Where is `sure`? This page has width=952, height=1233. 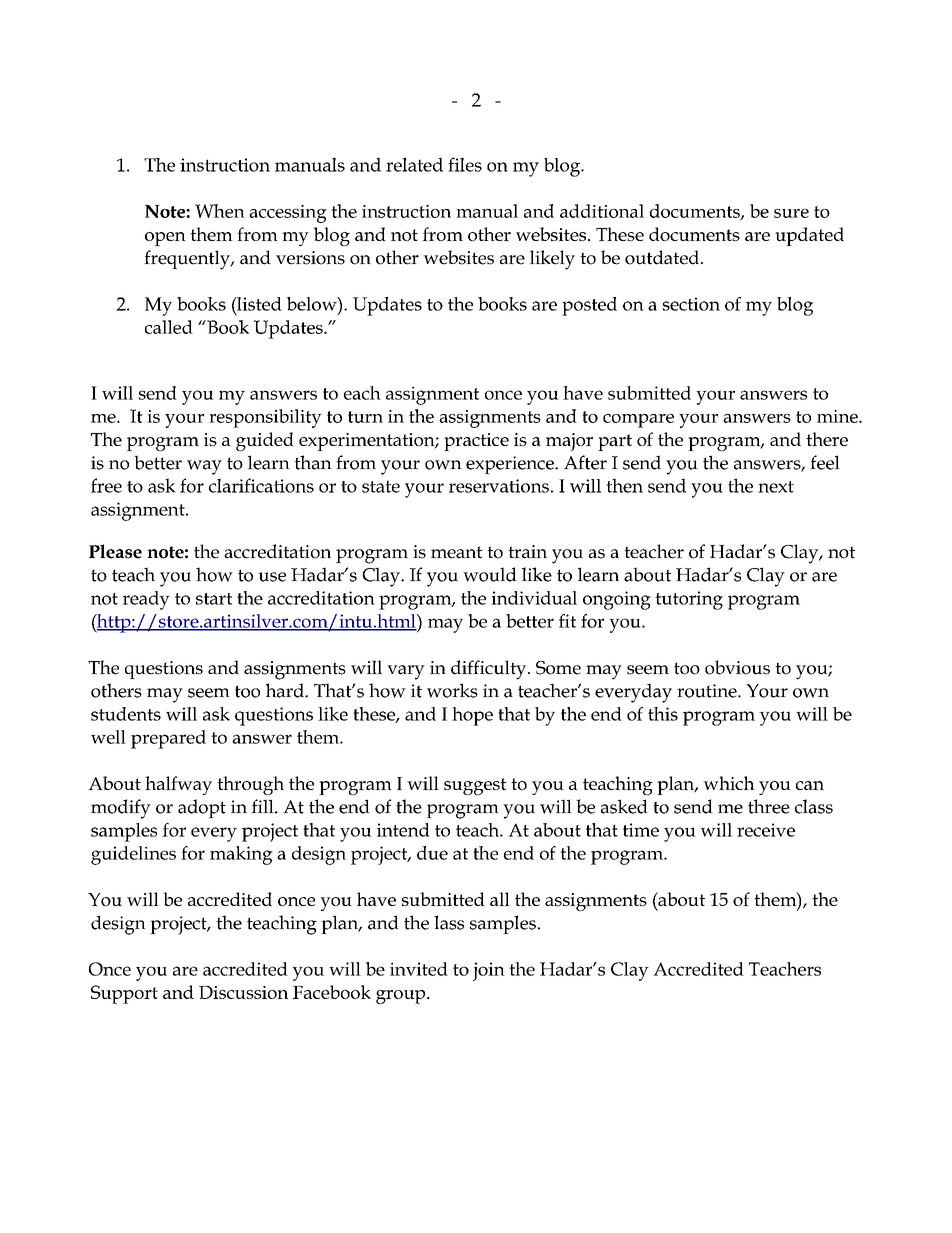 sure is located at coordinates (791, 213).
